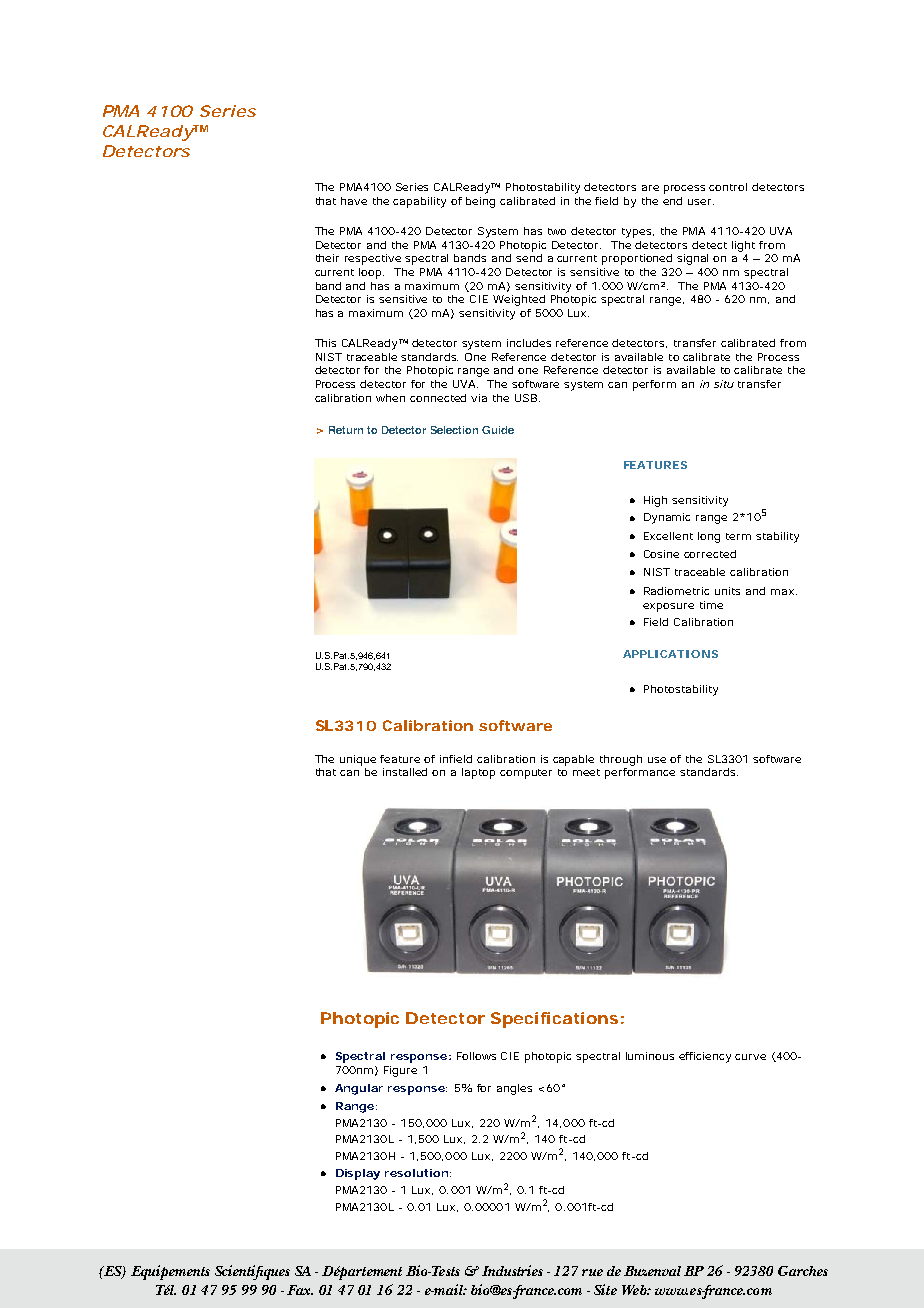 Image resolution: width=924 pixels, height=1308 pixels. What do you see at coordinates (300, 1290) in the document?
I see `Fax` at bounding box center [300, 1290].
